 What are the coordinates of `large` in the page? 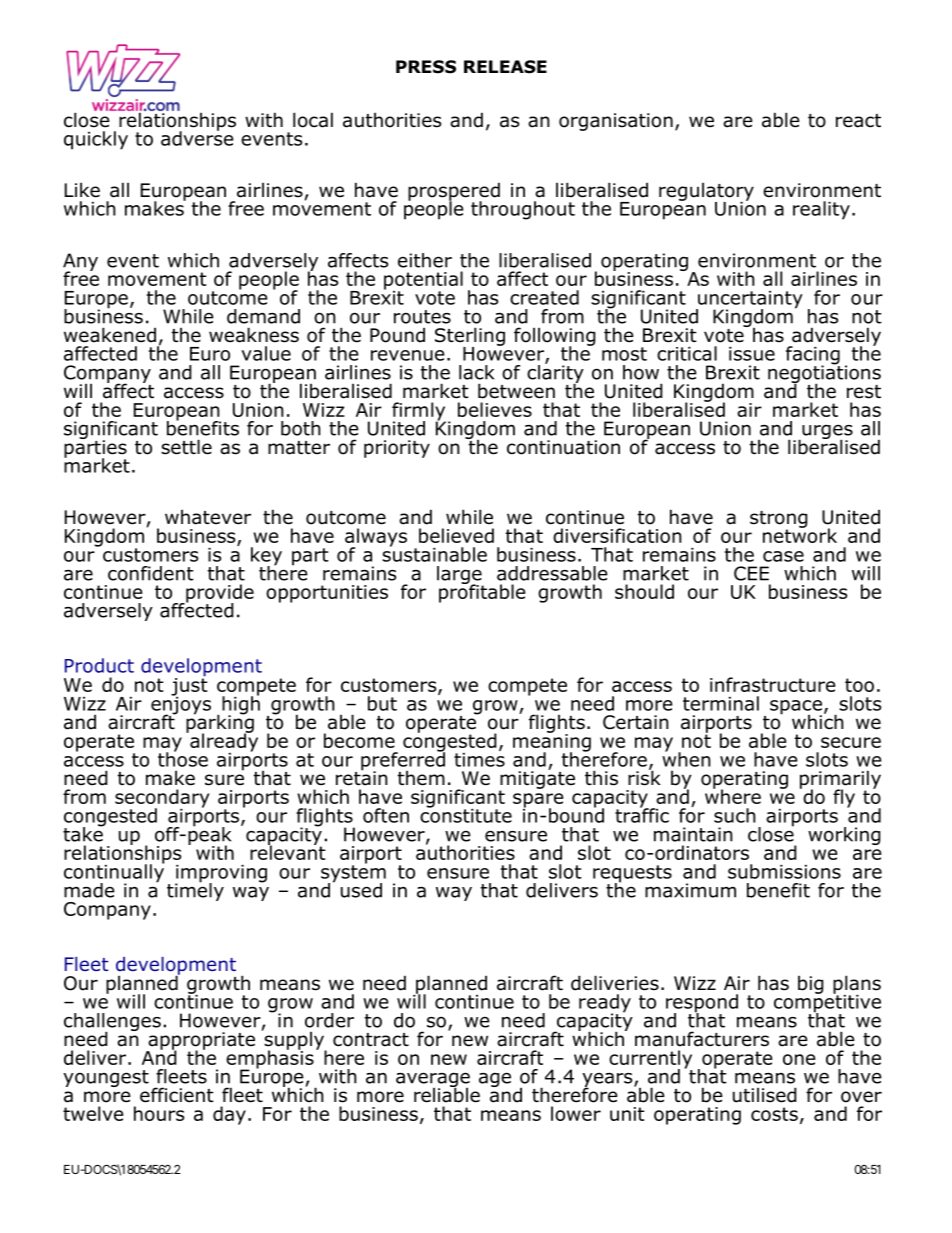 It's located at (460, 576).
